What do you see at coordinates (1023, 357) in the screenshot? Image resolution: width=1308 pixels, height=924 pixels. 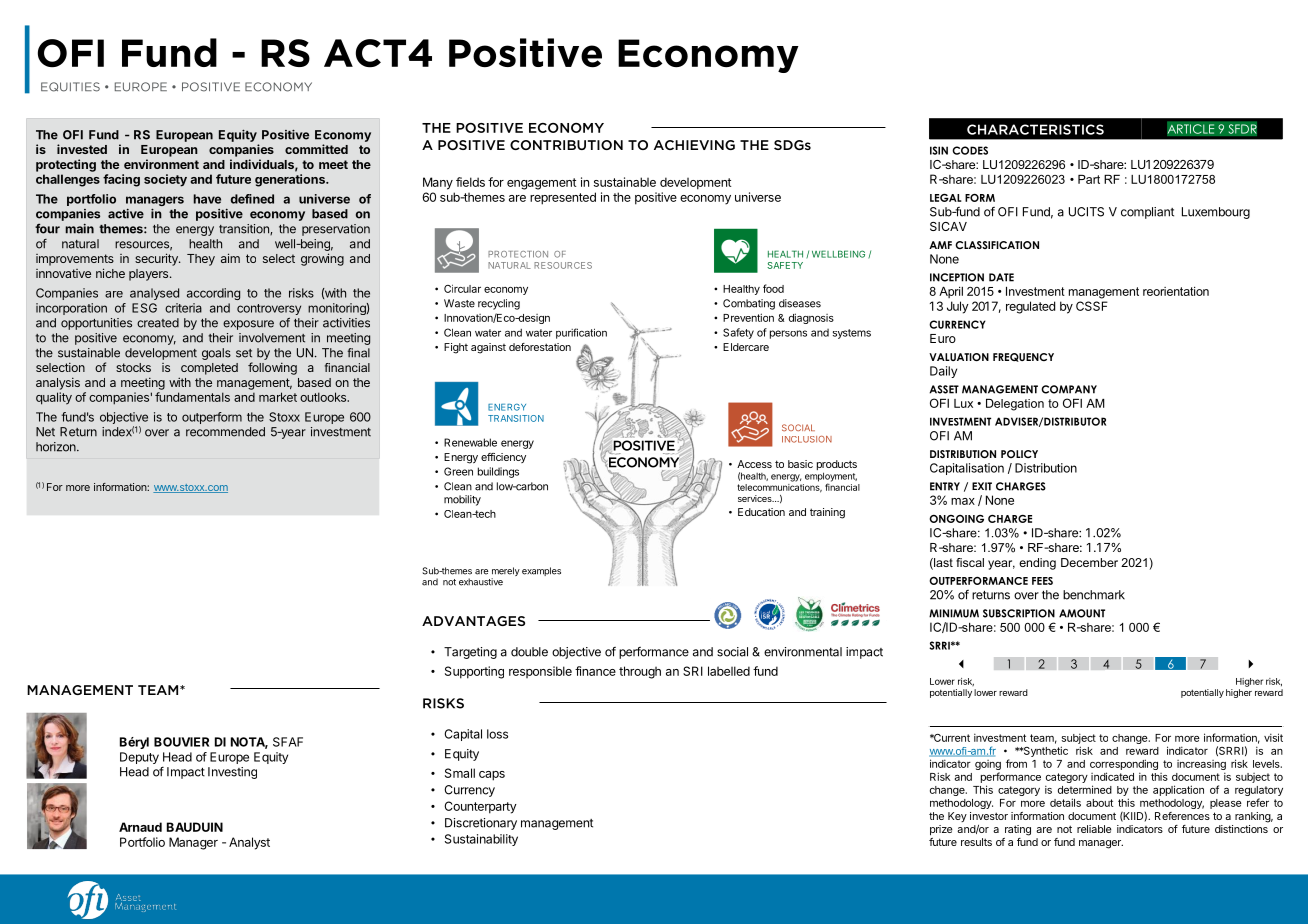 I see `FREQUENCY` at bounding box center [1023, 357].
